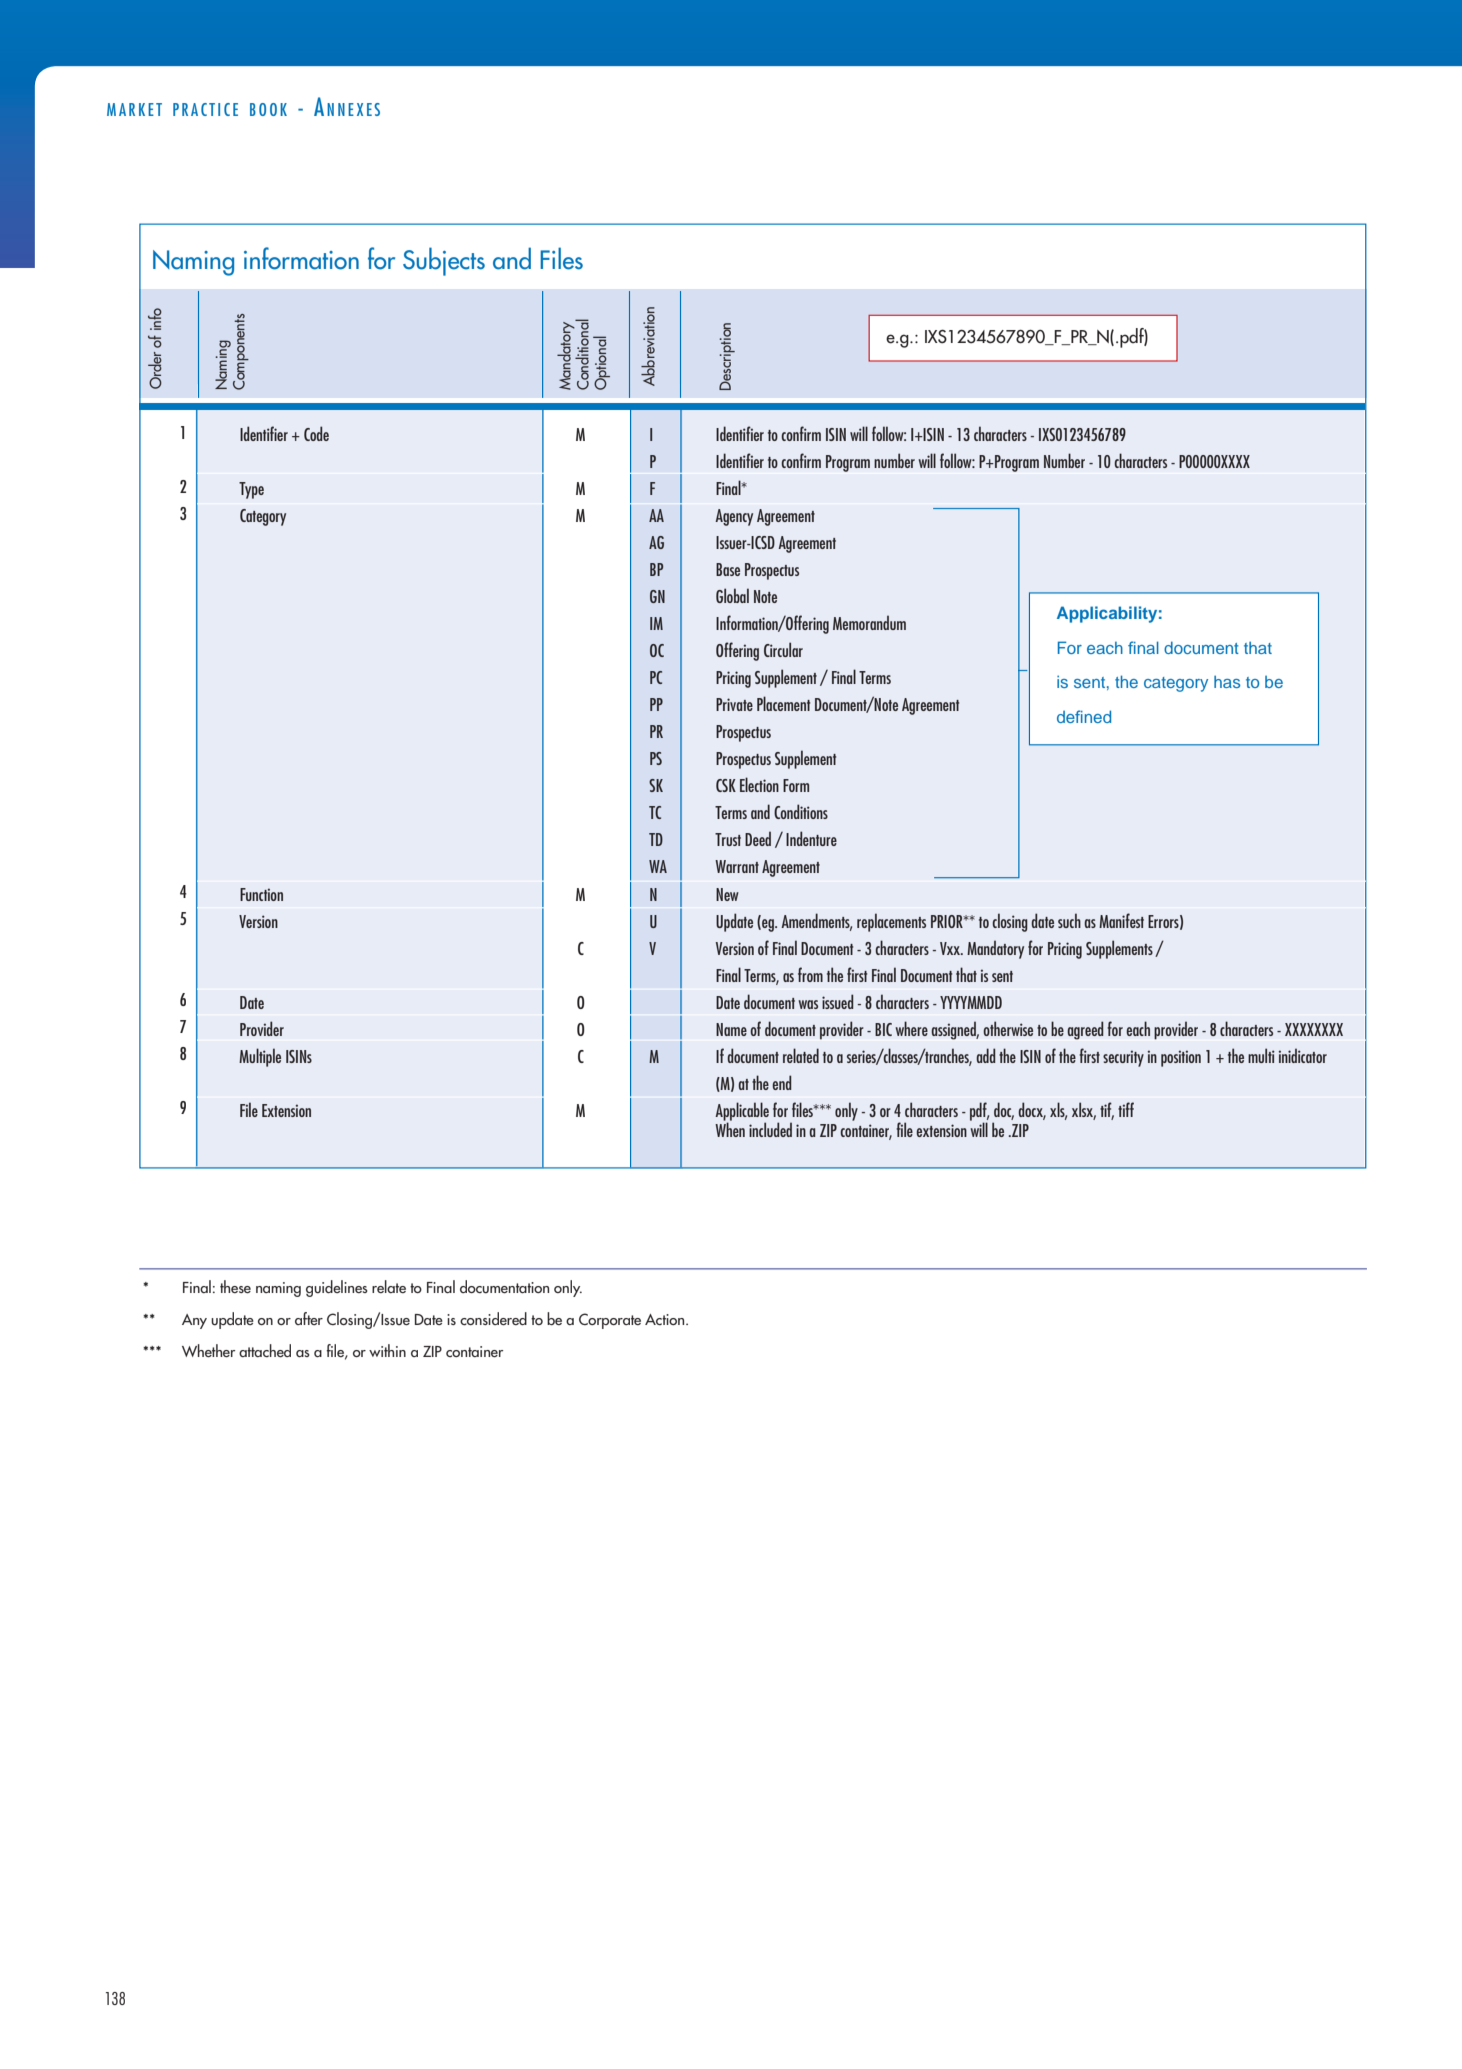 This page has height=2069, width=1462. I want to click on defi, so click(1070, 716).
